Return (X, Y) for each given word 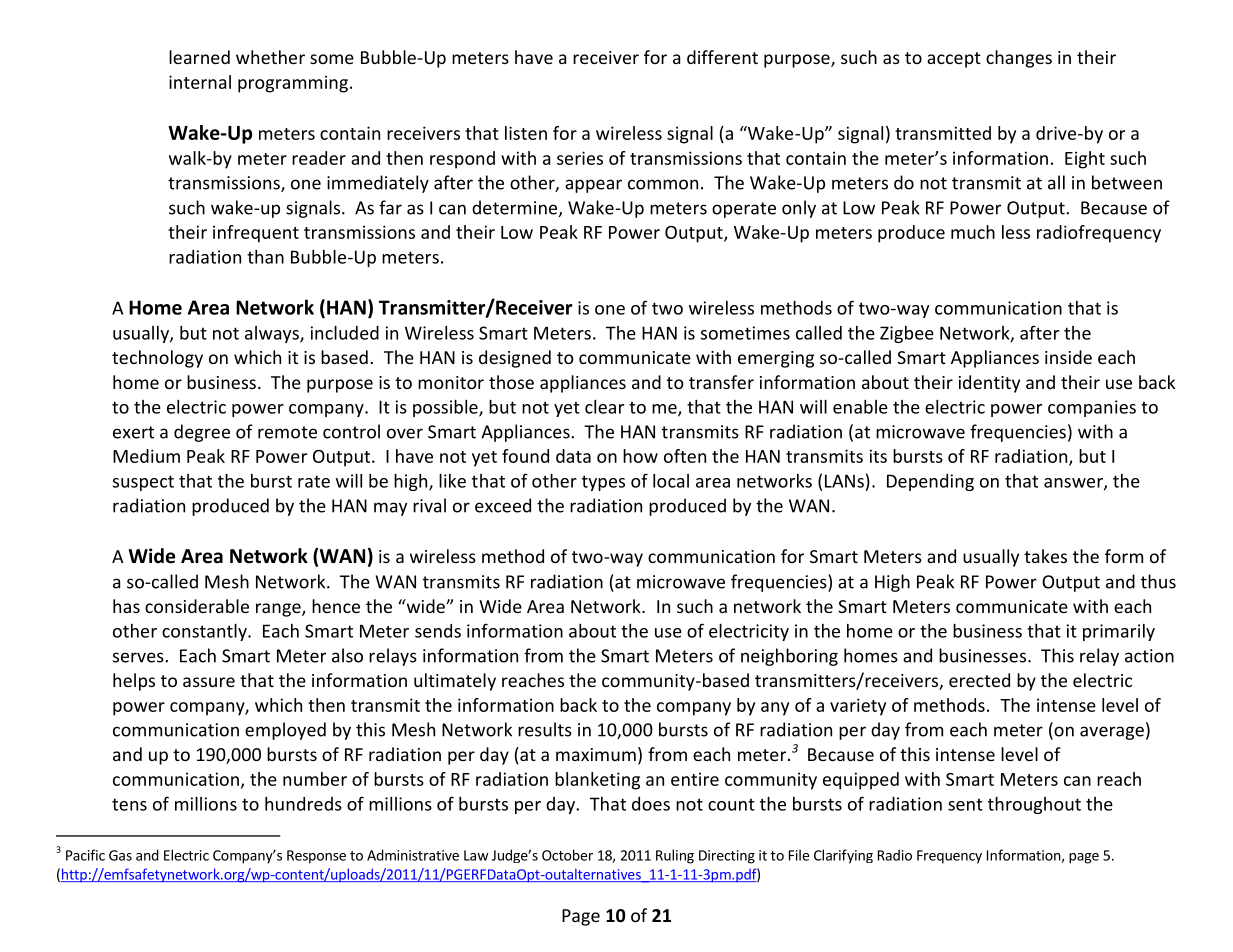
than (265, 257)
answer (1074, 484)
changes (1019, 59)
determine (516, 208)
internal (200, 82)
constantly (205, 632)
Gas (120, 855)
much (973, 232)
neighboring (789, 657)
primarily (1119, 632)
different (722, 57)
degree (202, 433)
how (640, 456)
